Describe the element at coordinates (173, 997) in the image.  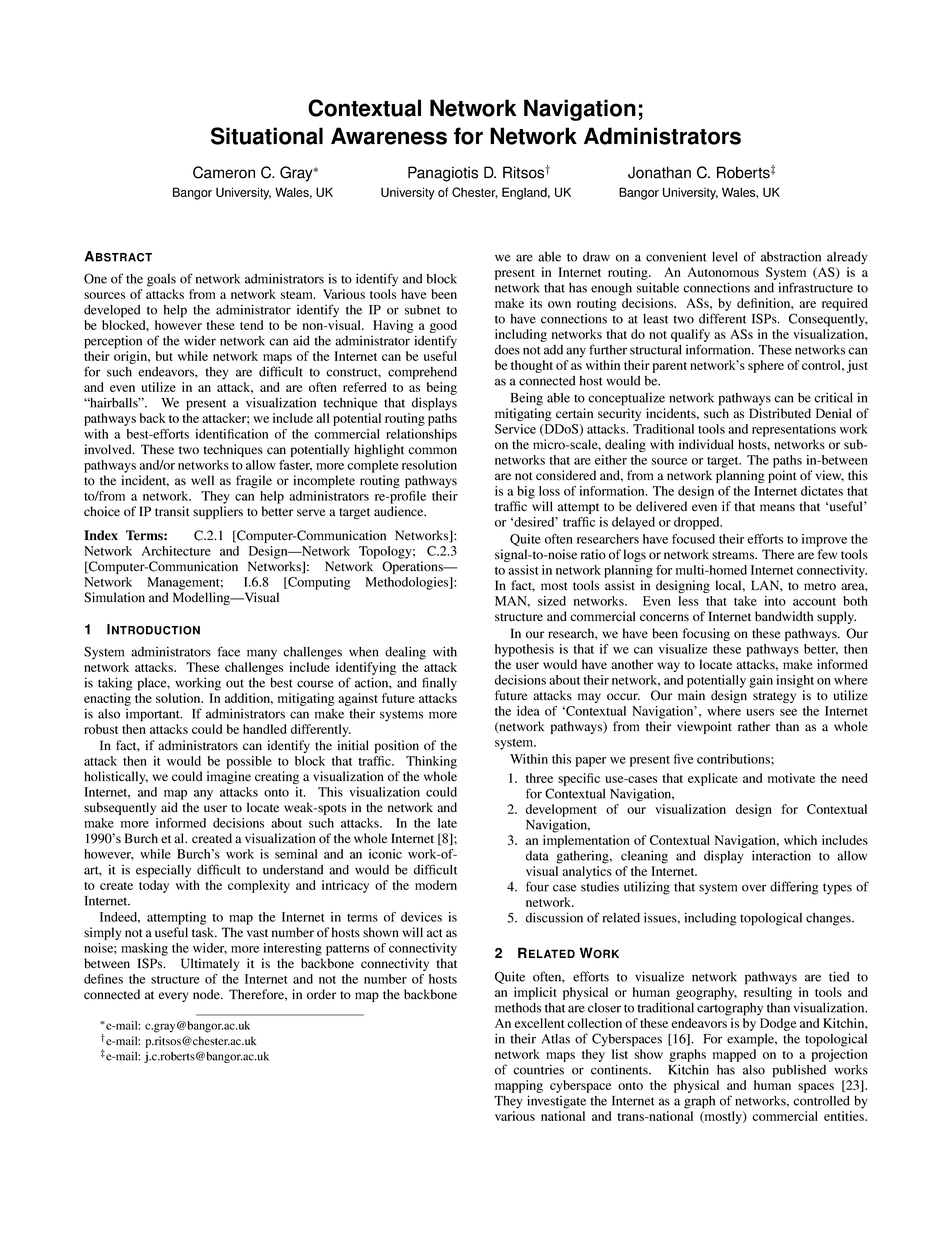
I see `every` at that location.
